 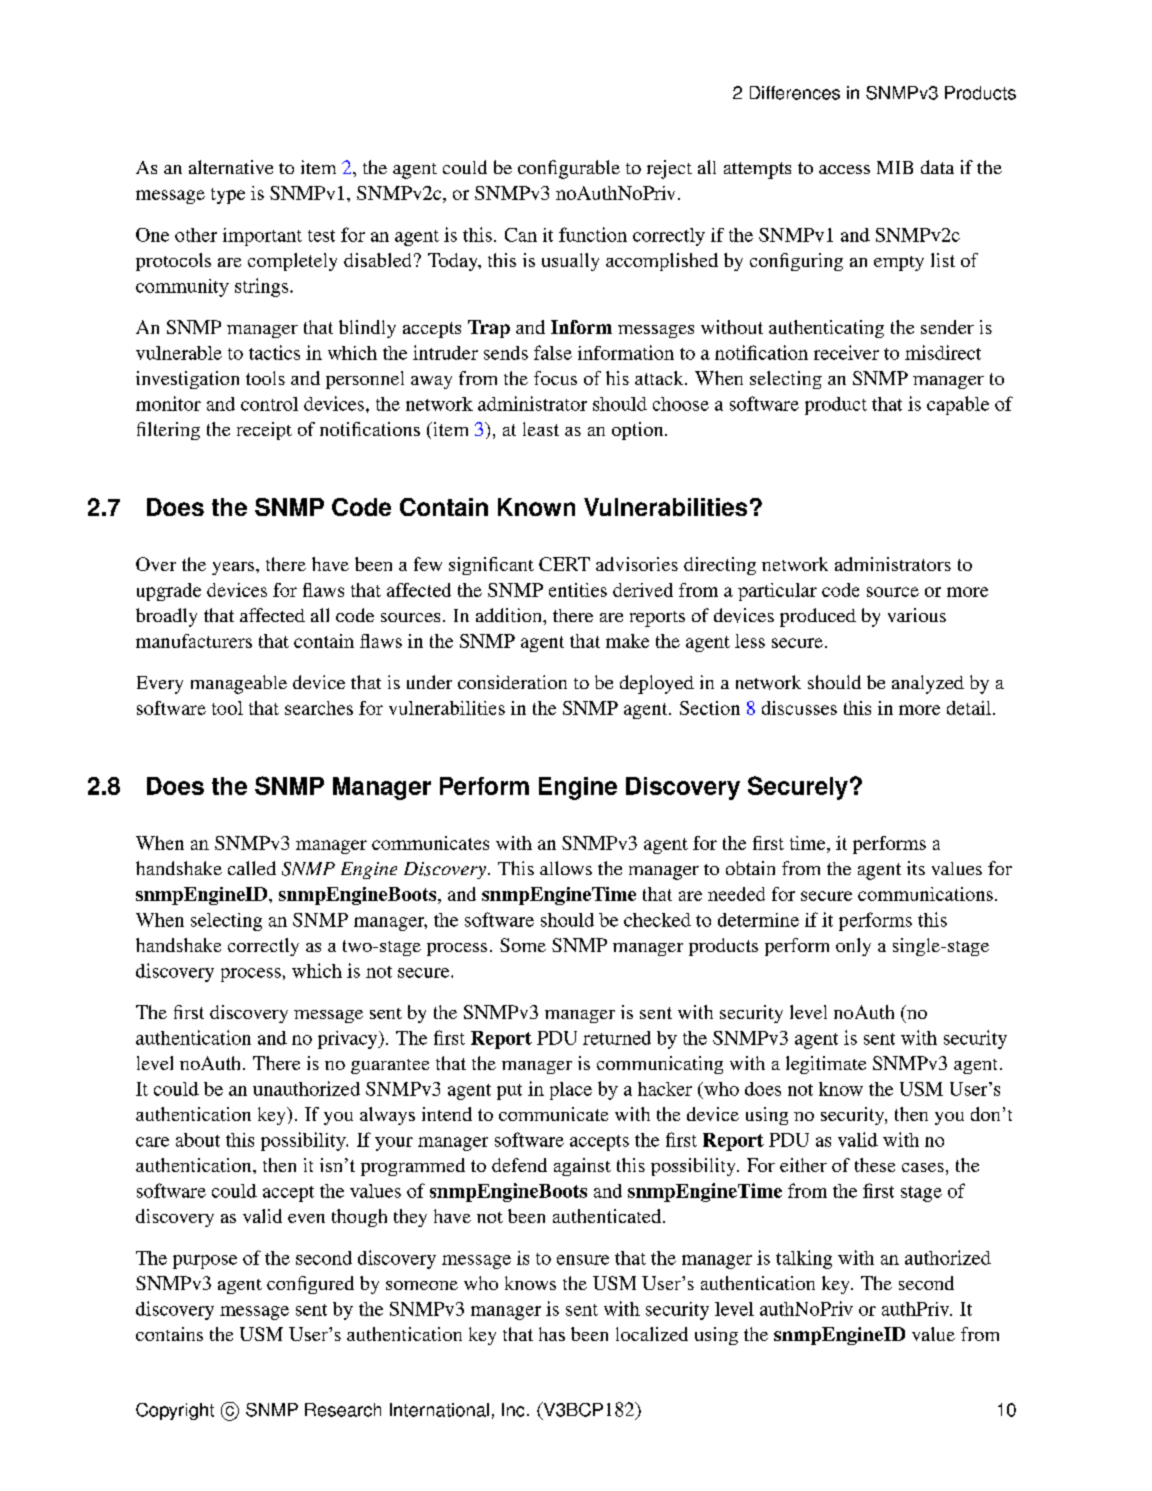 What do you see at coordinates (895, 167) in the image?
I see `MIB` at bounding box center [895, 167].
